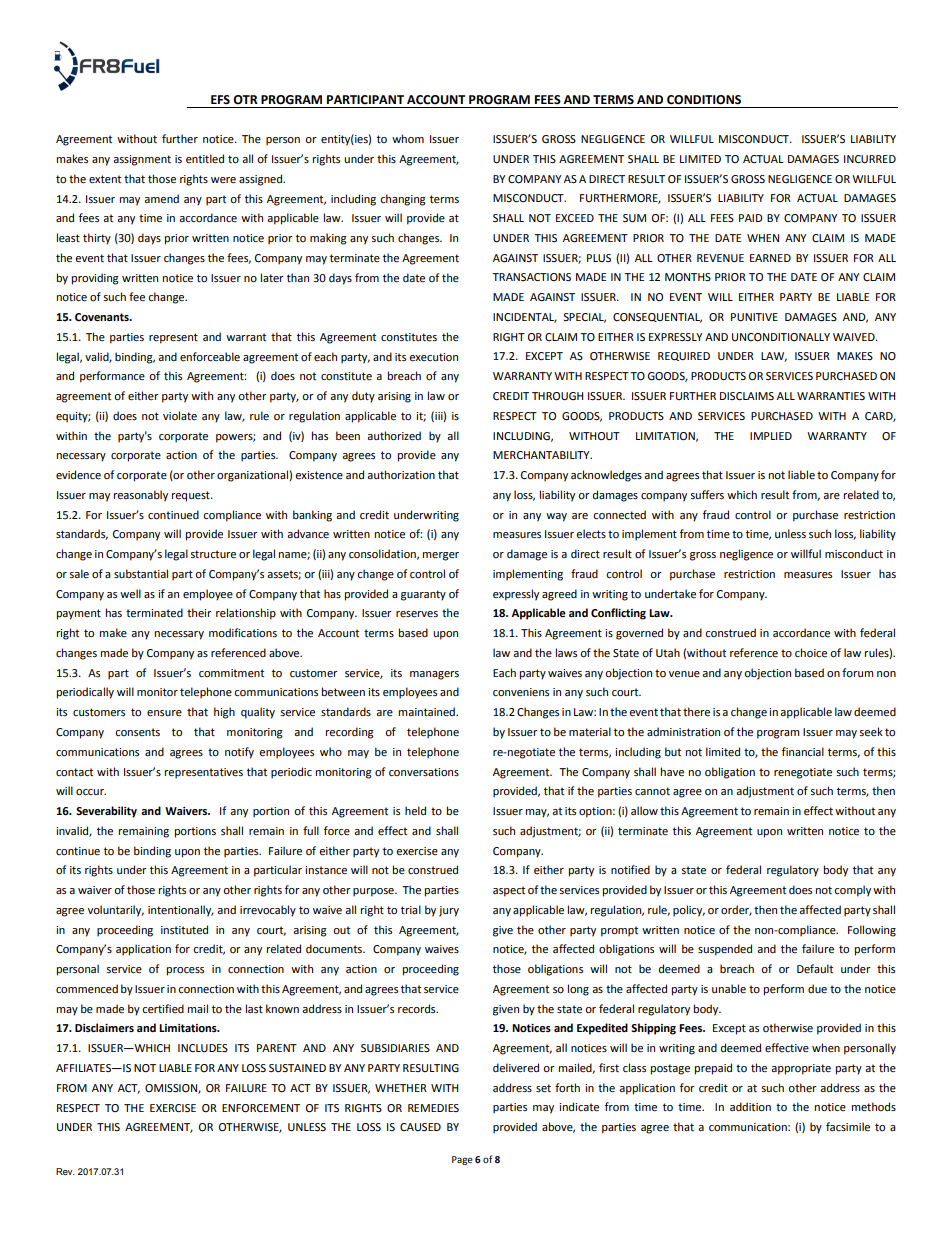 The image size is (952, 1233). What do you see at coordinates (750, 1107) in the page?
I see `addition` at bounding box center [750, 1107].
